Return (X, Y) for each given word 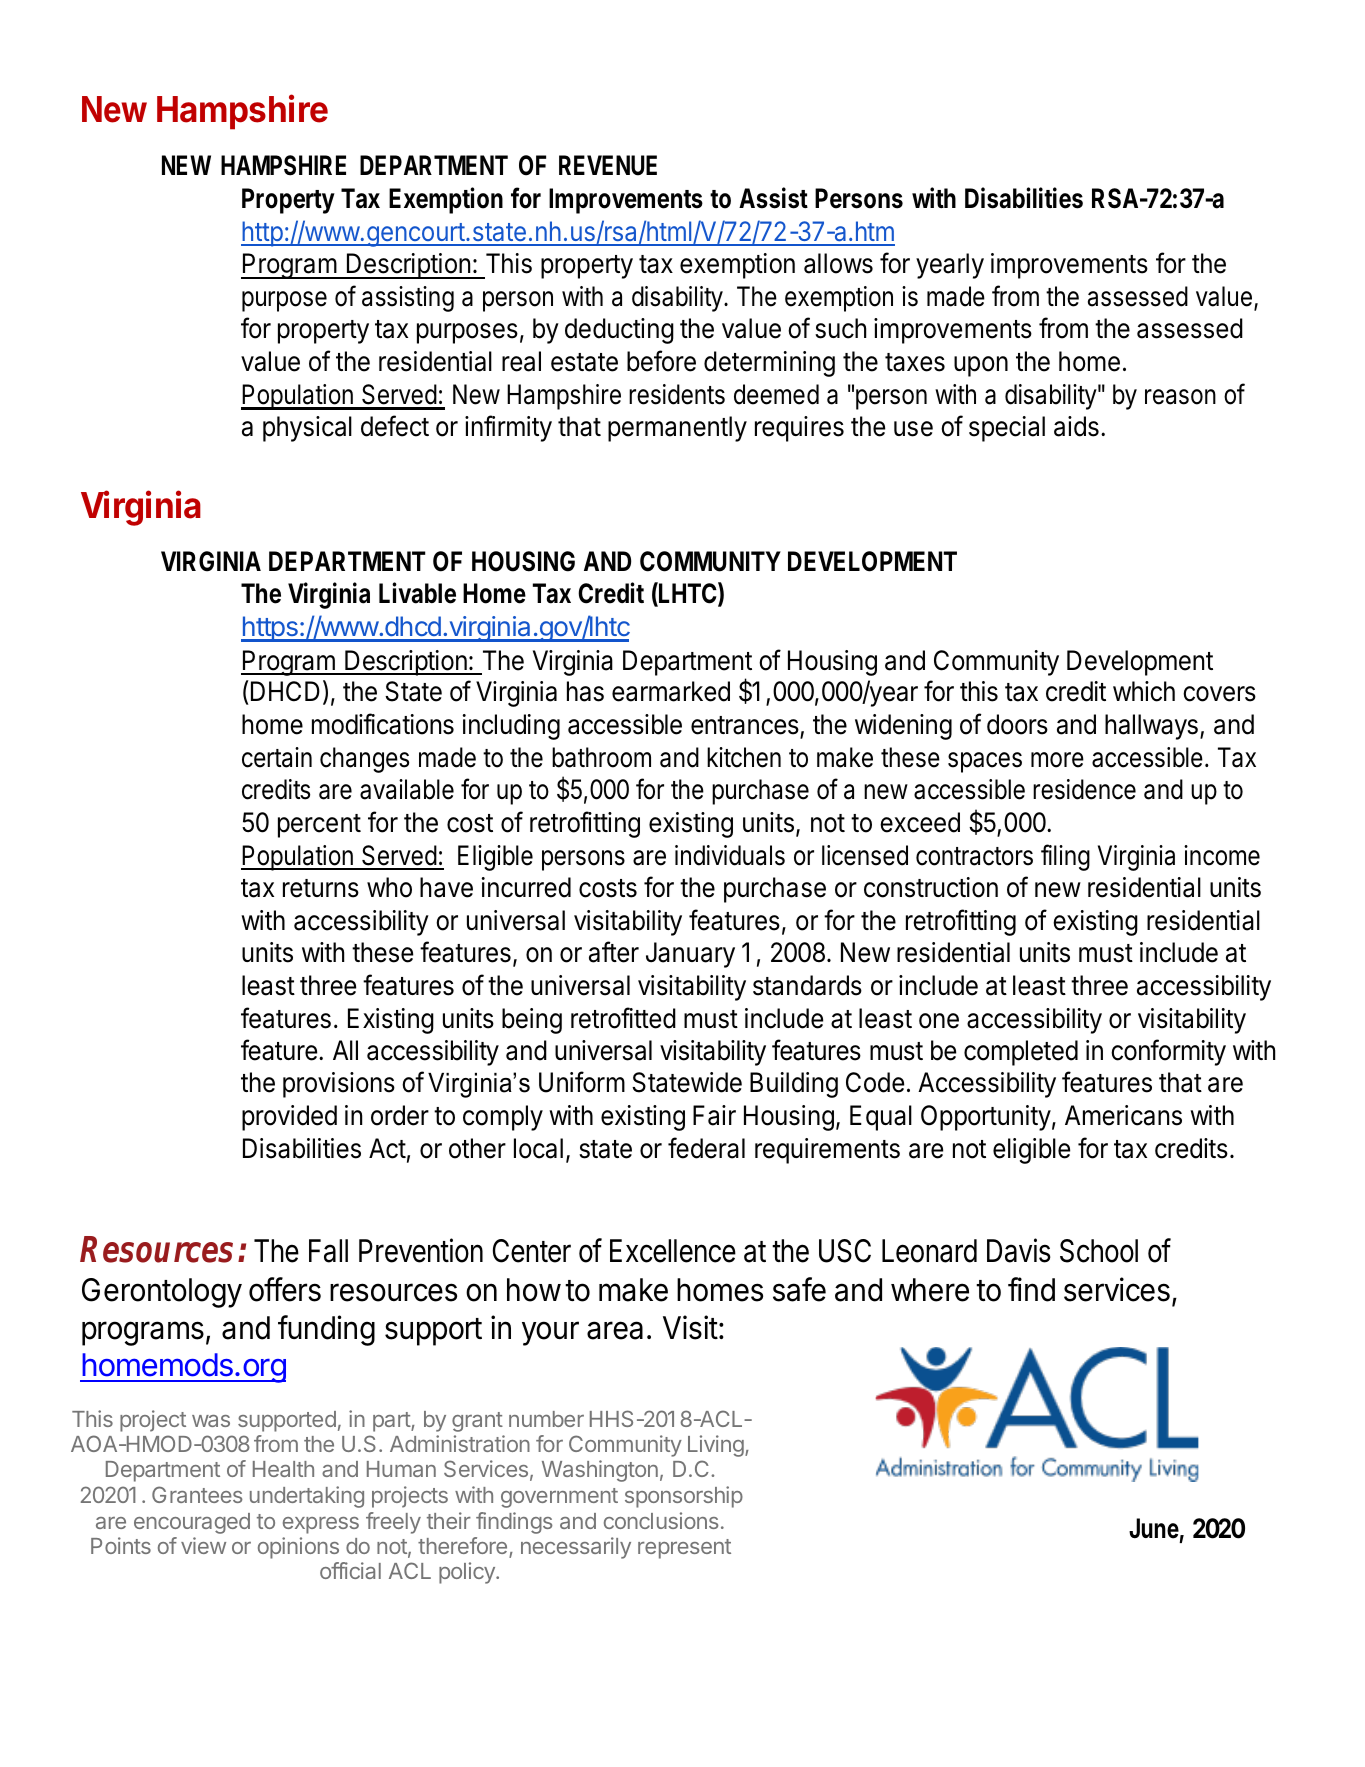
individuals (730, 855)
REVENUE (608, 165)
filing (1065, 857)
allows (838, 263)
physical (307, 429)
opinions (298, 1548)
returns (321, 888)
